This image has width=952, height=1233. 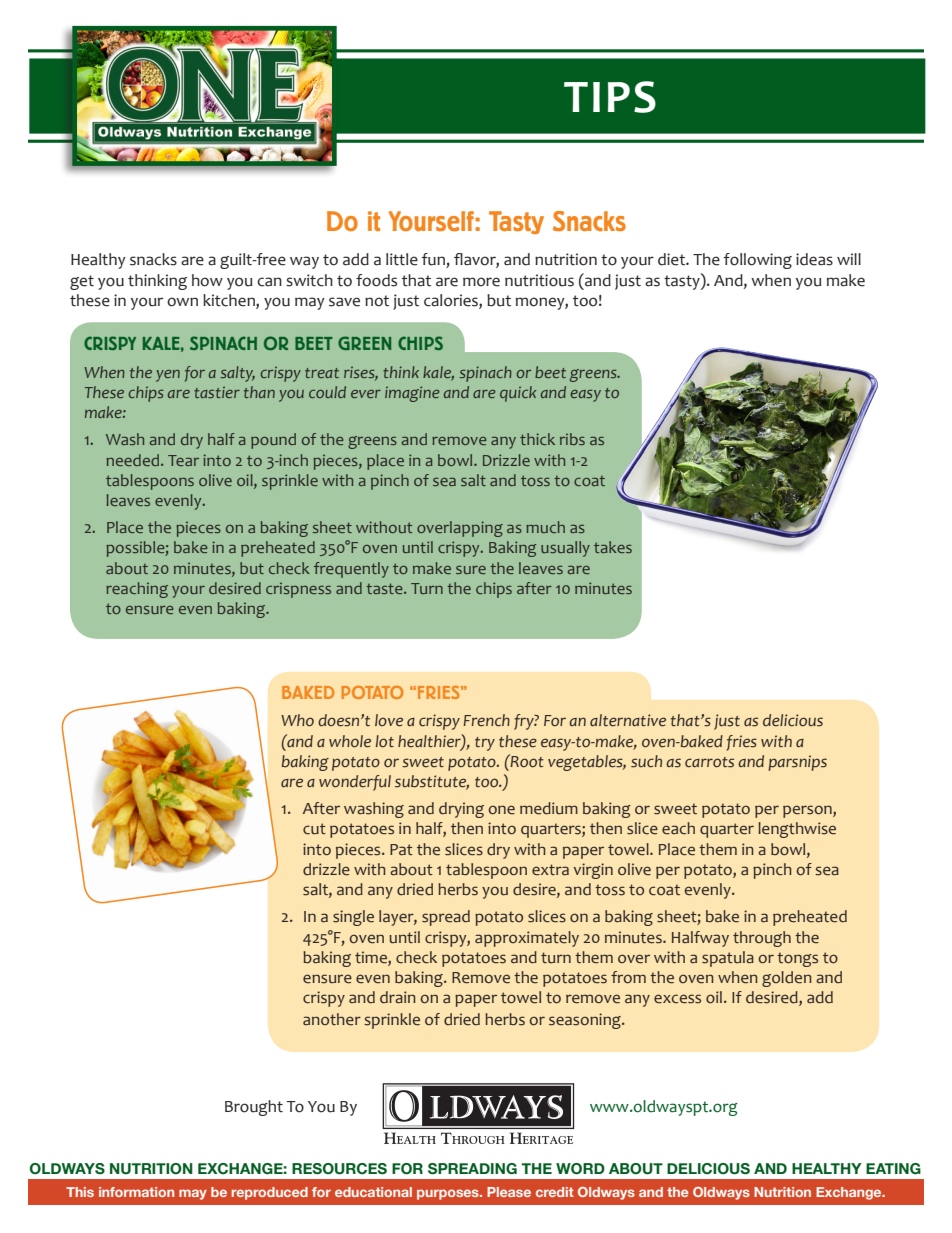 I want to click on French, so click(x=486, y=720).
